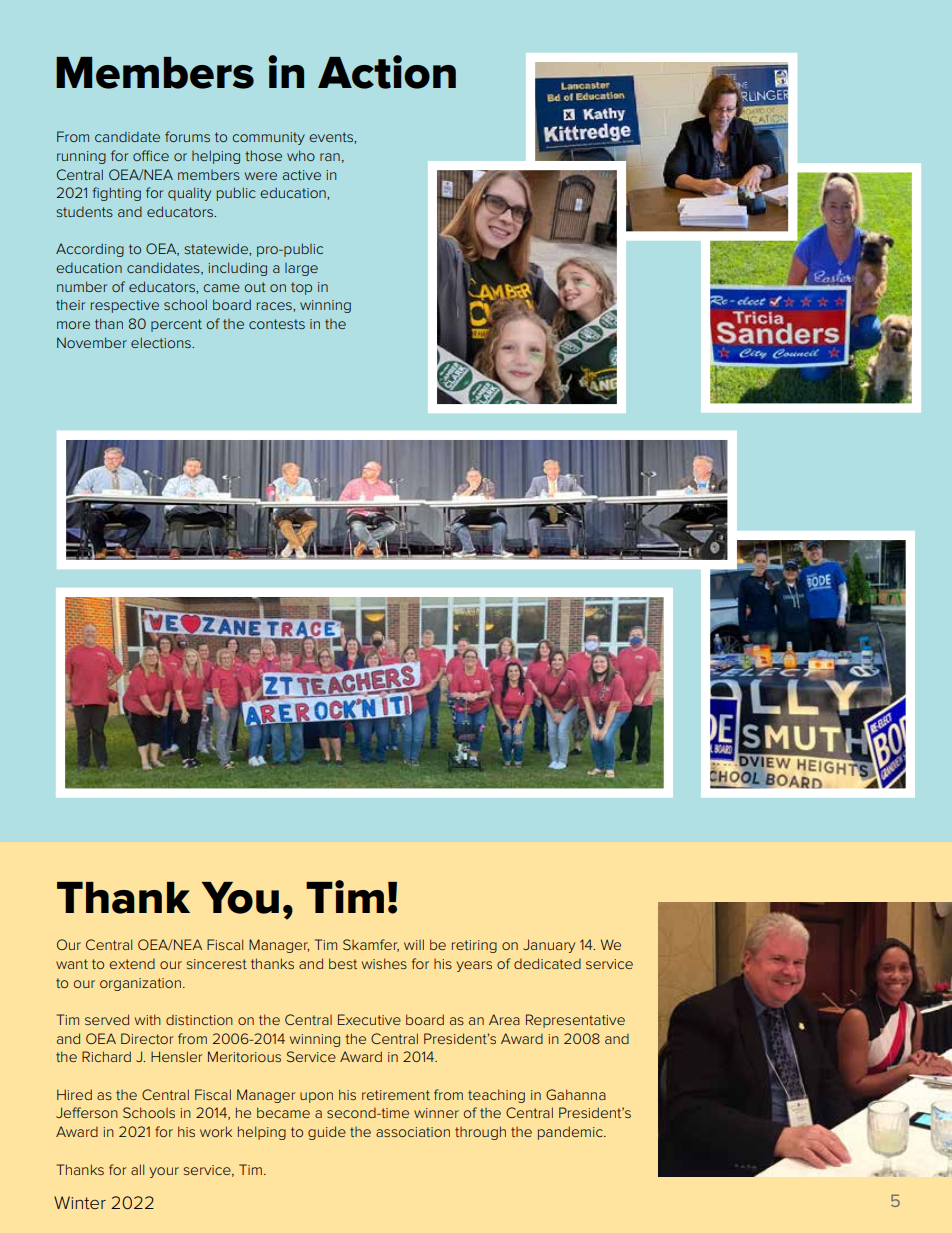 This screenshot has width=952, height=1233. Describe the element at coordinates (132, 964) in the screenshot. I see `extend` at that location.
